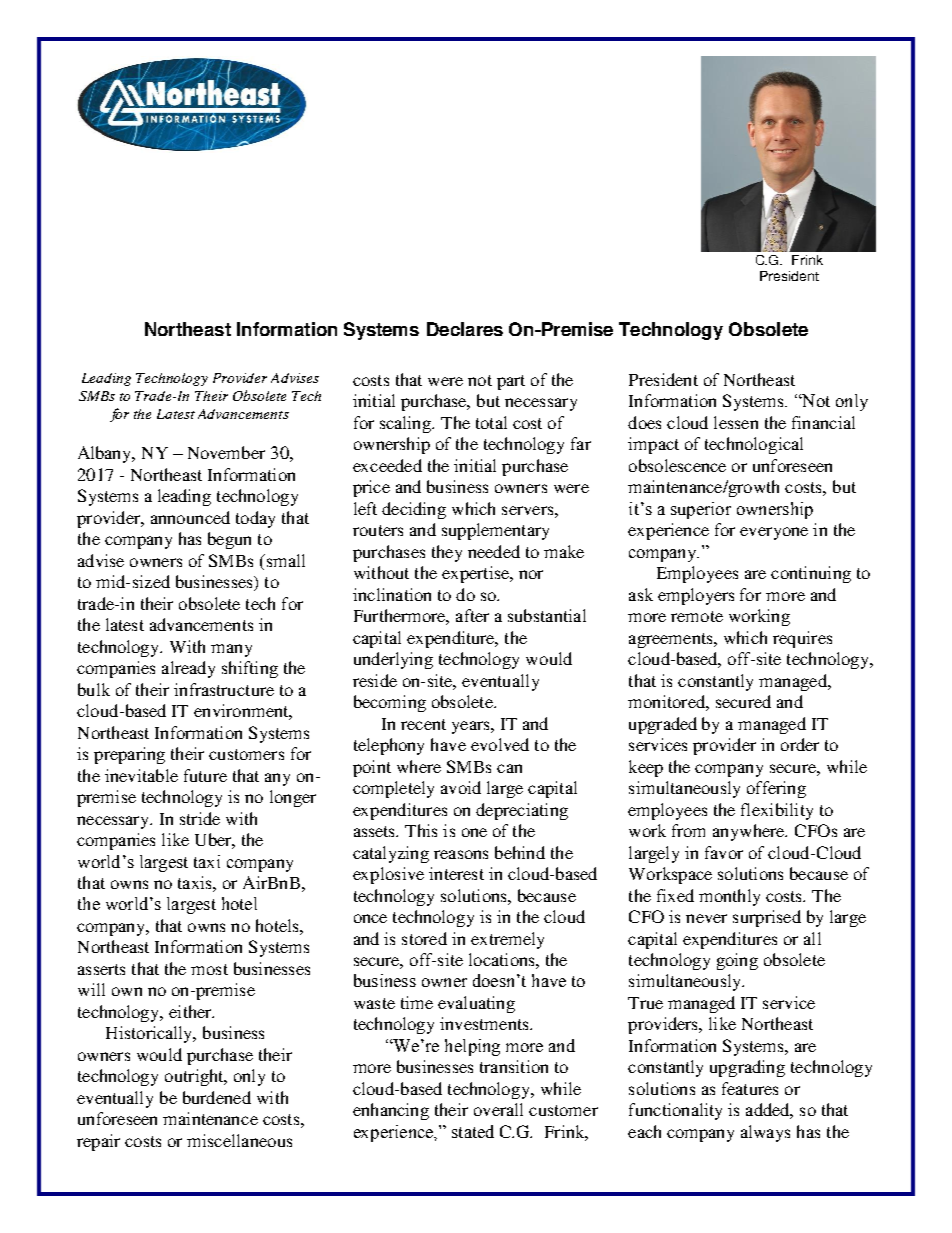  I want to click on November, so click(226, 452).
